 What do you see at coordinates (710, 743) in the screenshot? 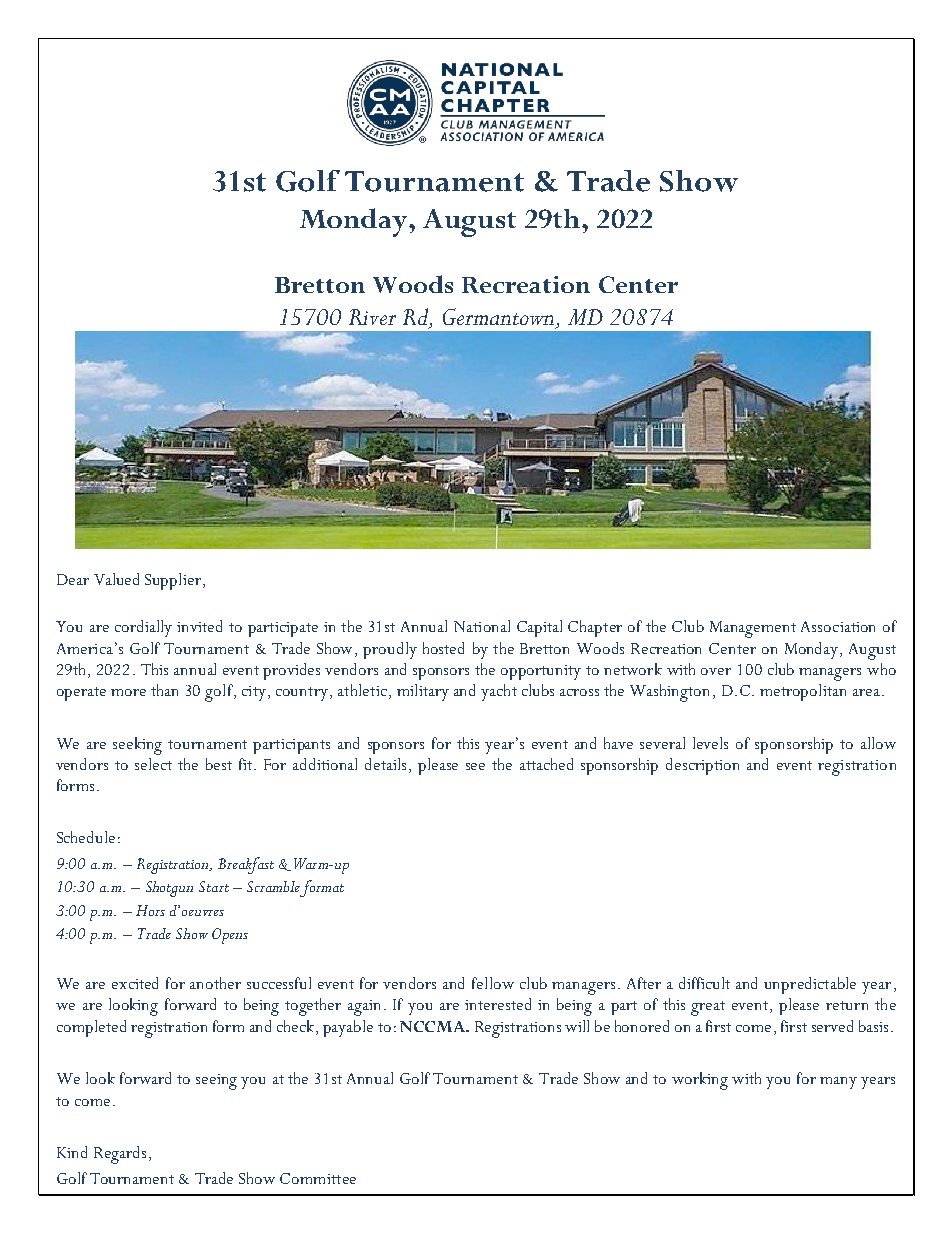
I see `levels` at bounding box center [710, 743].
